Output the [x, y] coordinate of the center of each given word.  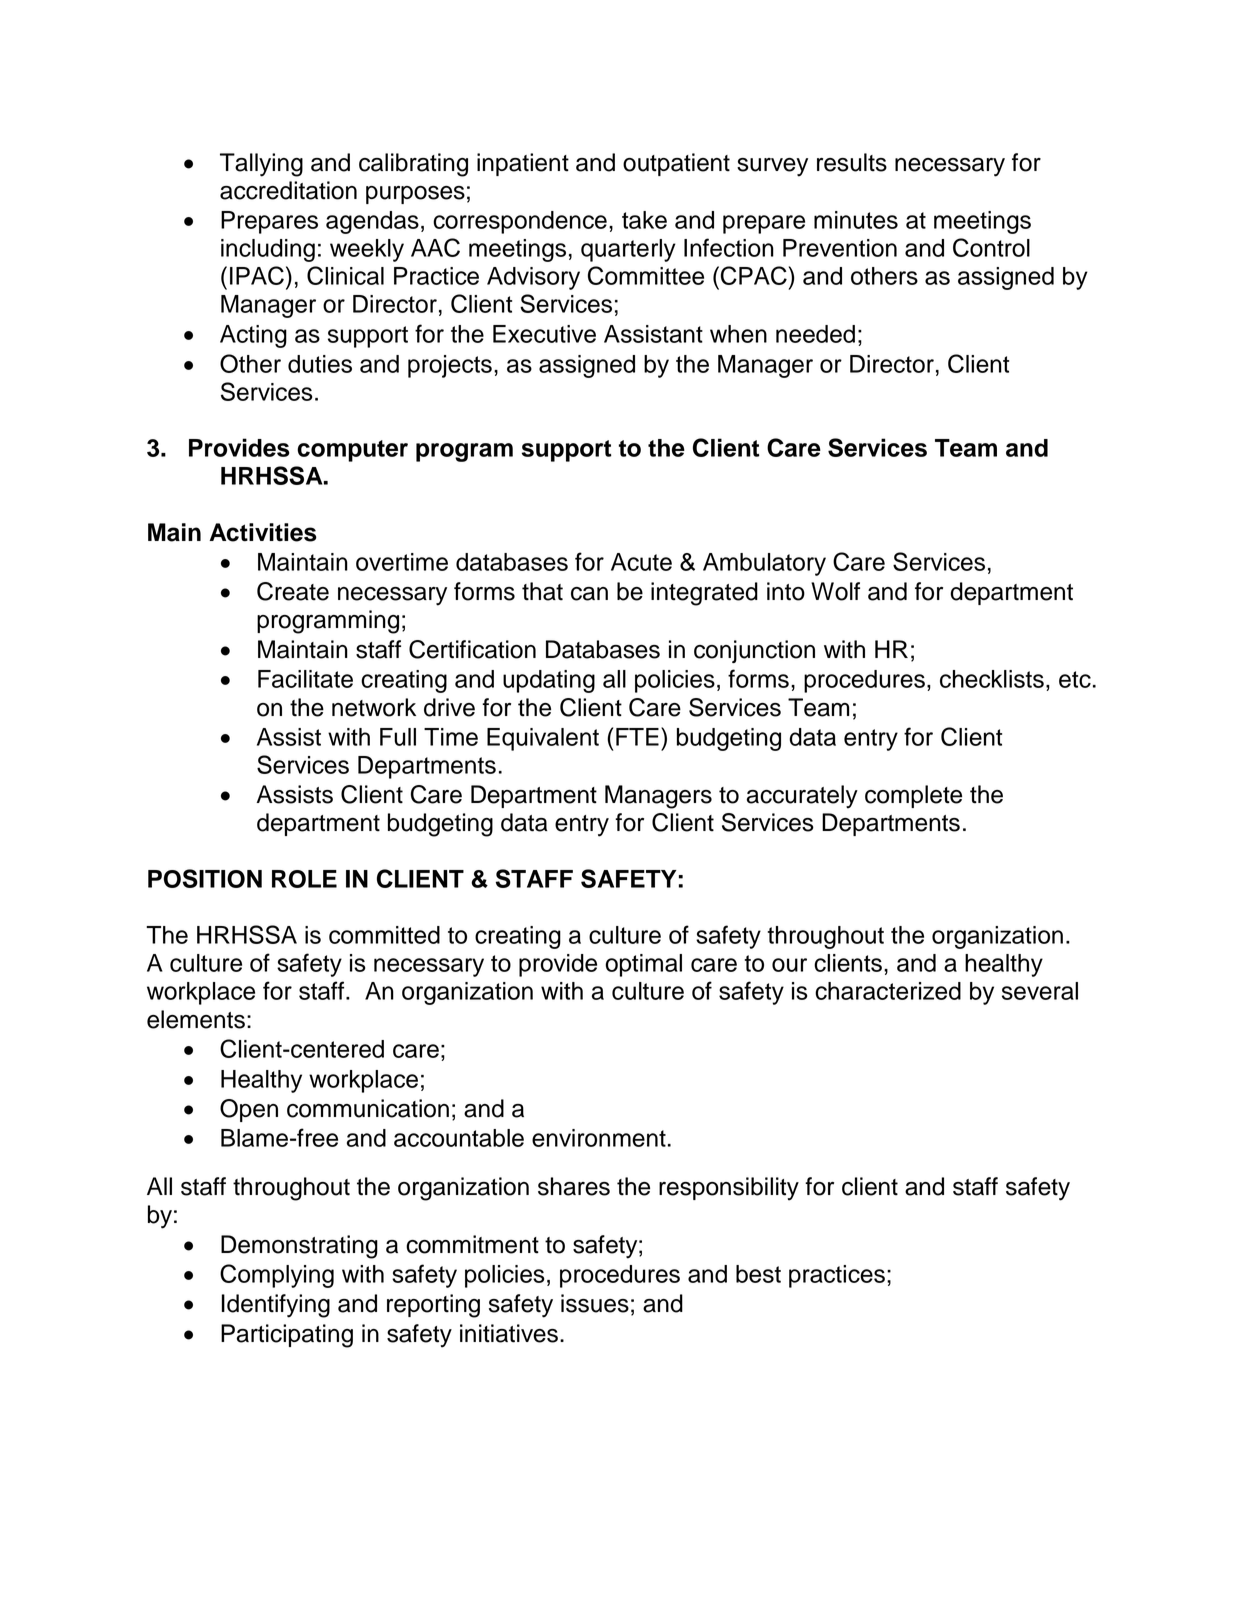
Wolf [835, 591]
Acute [641, 562]
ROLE [304, 879]
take [644, 220]
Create [293, 591]
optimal [643, 965]
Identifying [275, 1306]
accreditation [288, 190]
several [1040, 991]
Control [991, 247]
